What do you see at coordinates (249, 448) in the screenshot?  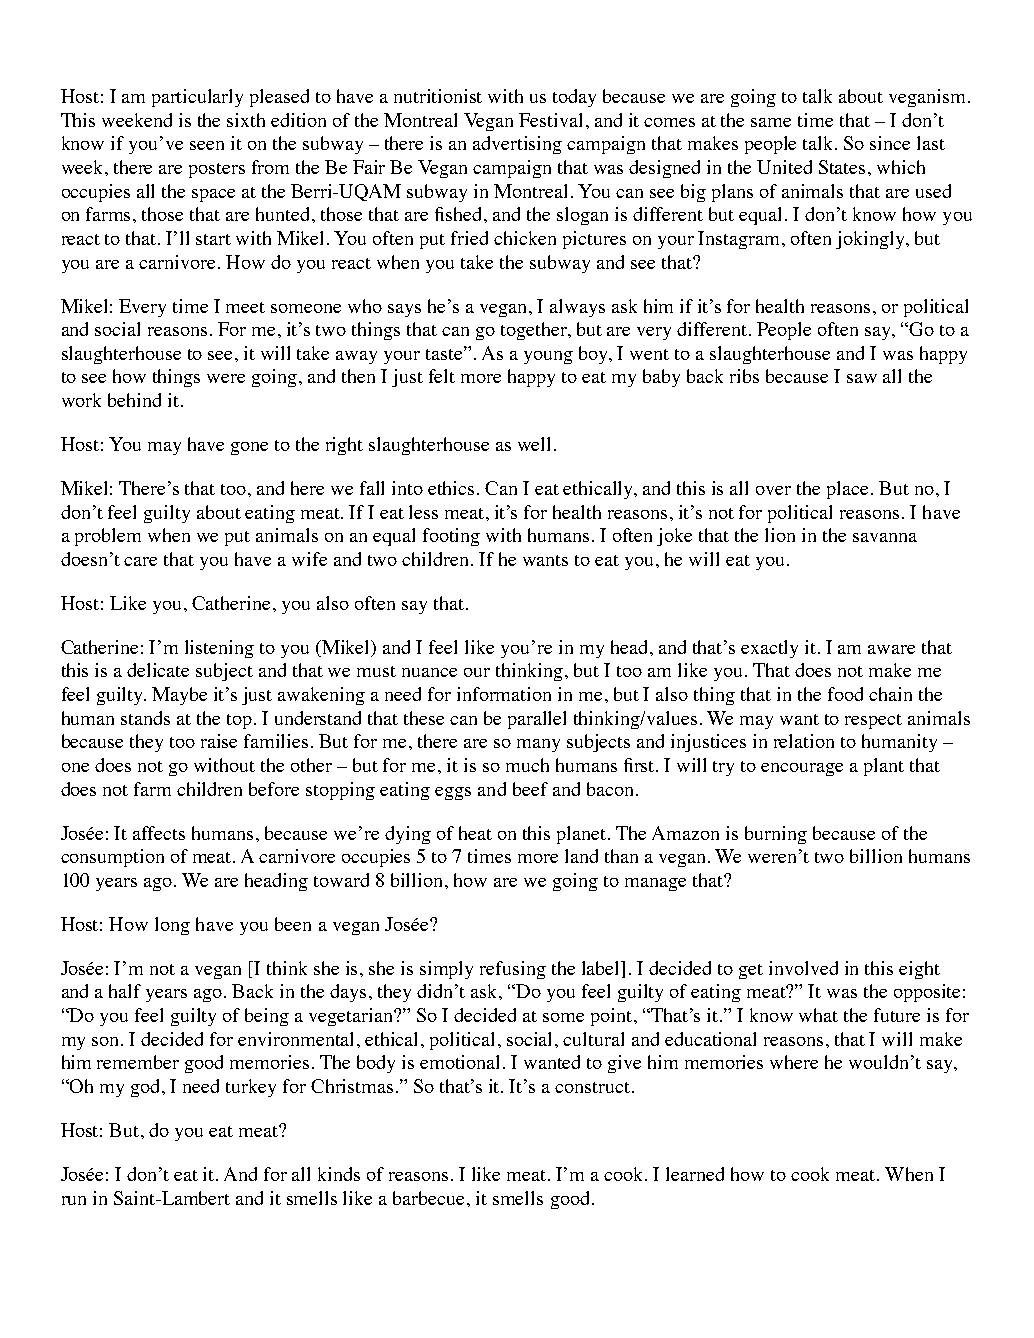 I see `gone` at bounding box center [249, 448].
